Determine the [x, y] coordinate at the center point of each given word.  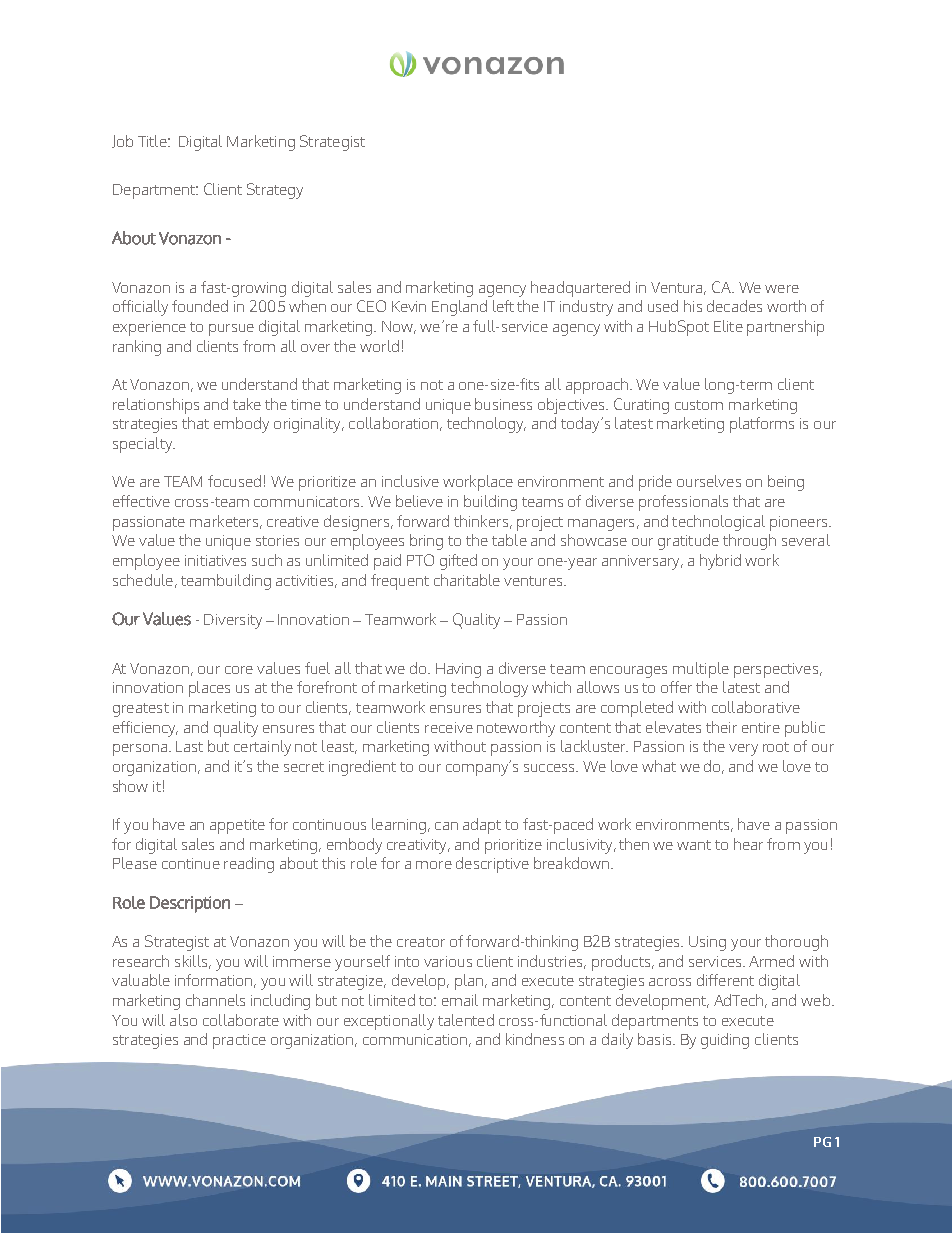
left [503, 306]
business [503, 404]
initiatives [215, 560]
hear [748, 844]
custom [699, 405]
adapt [482, 826]
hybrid [720, 562]
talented [466, 1020]
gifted [458, 562]
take [247, 404]
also [183, 1020]
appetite [237, 826]
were [782, 289]
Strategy [275, 191]
